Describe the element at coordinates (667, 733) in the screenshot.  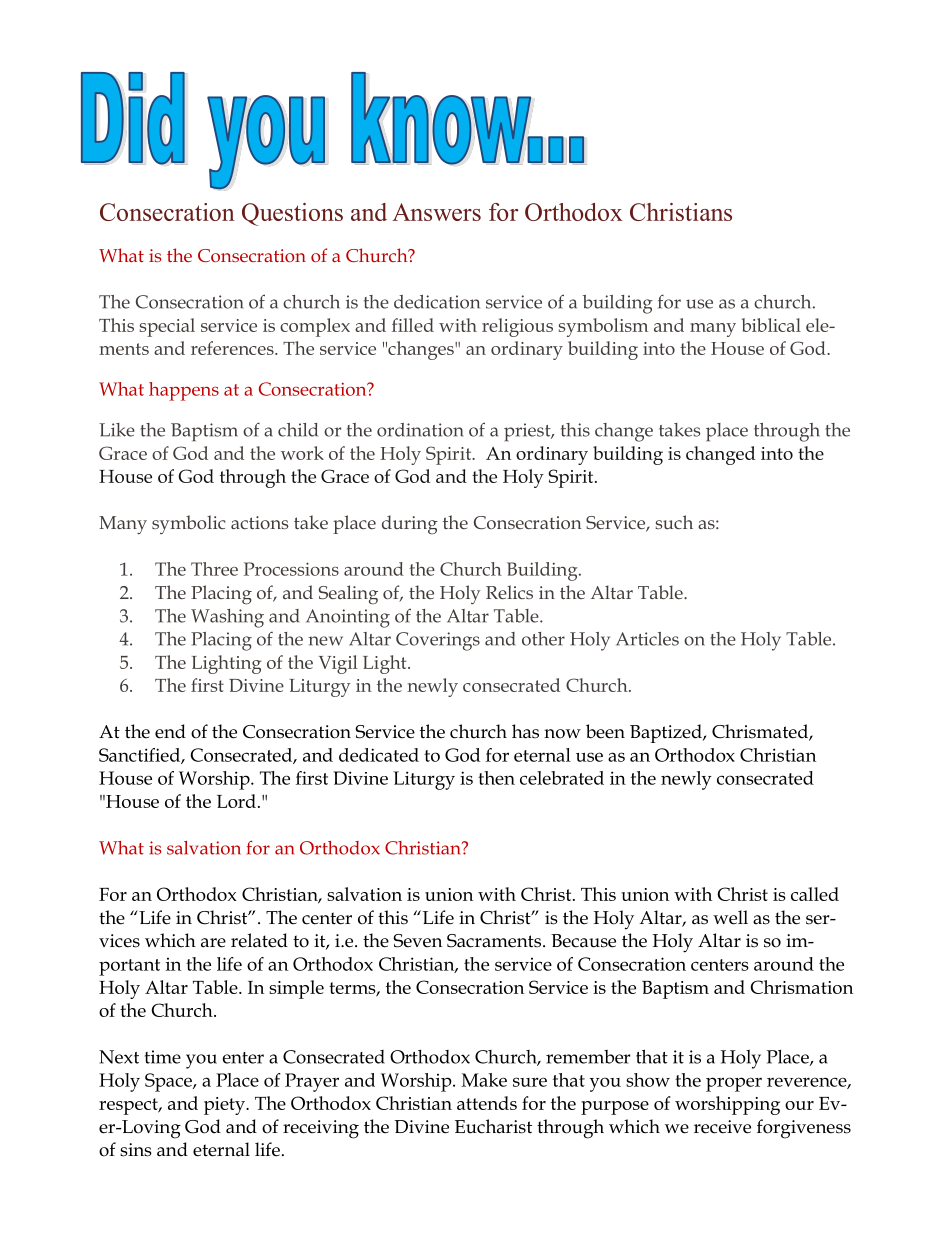
I see `Baptized` at that location.
